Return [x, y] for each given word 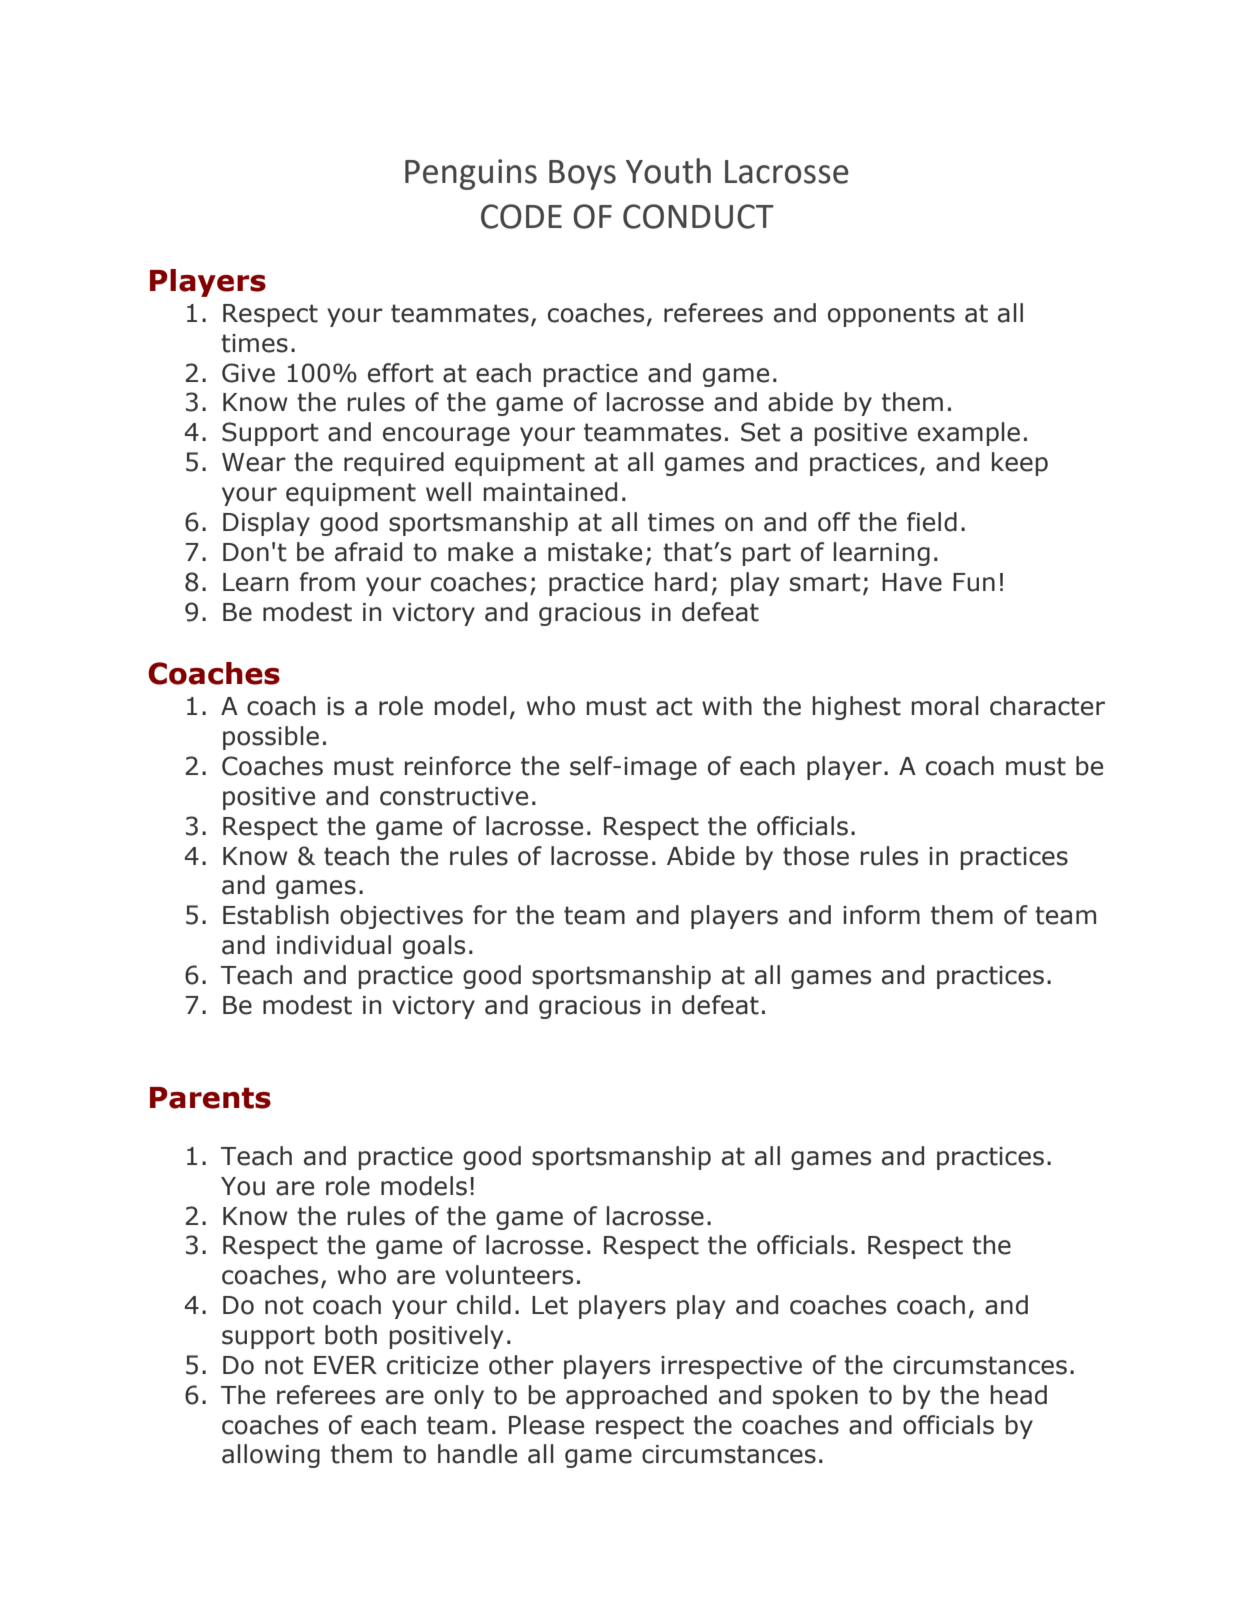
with [727, 706]
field [932, 522]
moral [945, 706]
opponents [891, 315]
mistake [595, 552]
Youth [668, 171]
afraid [368, 552]
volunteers [509, 1275]
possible [271, 738]
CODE [521, 216]
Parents [210, 1098]
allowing [271, 1456]
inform [881, 915]
